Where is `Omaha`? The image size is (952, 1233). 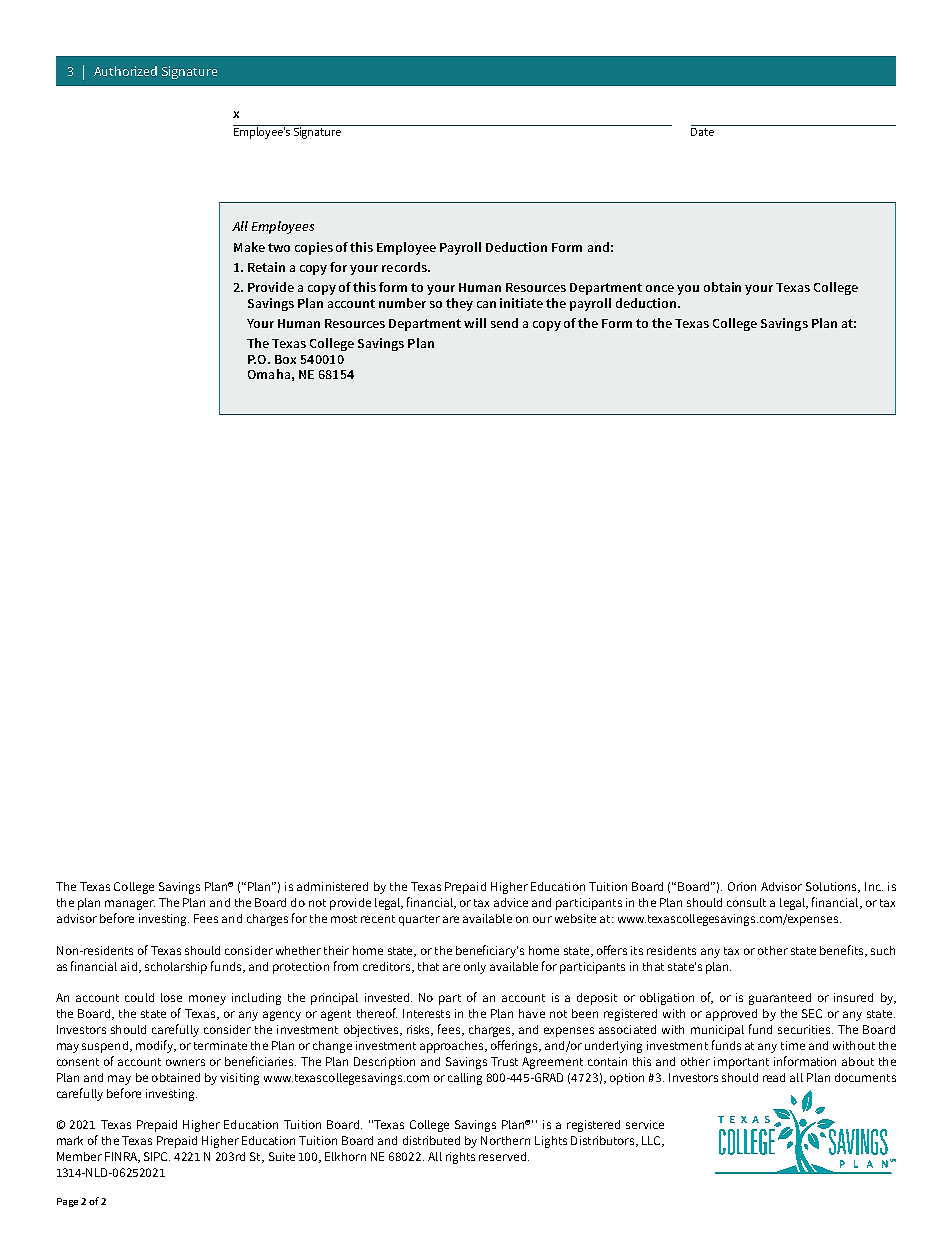
Omaha is located at coordinates (269, 374).
